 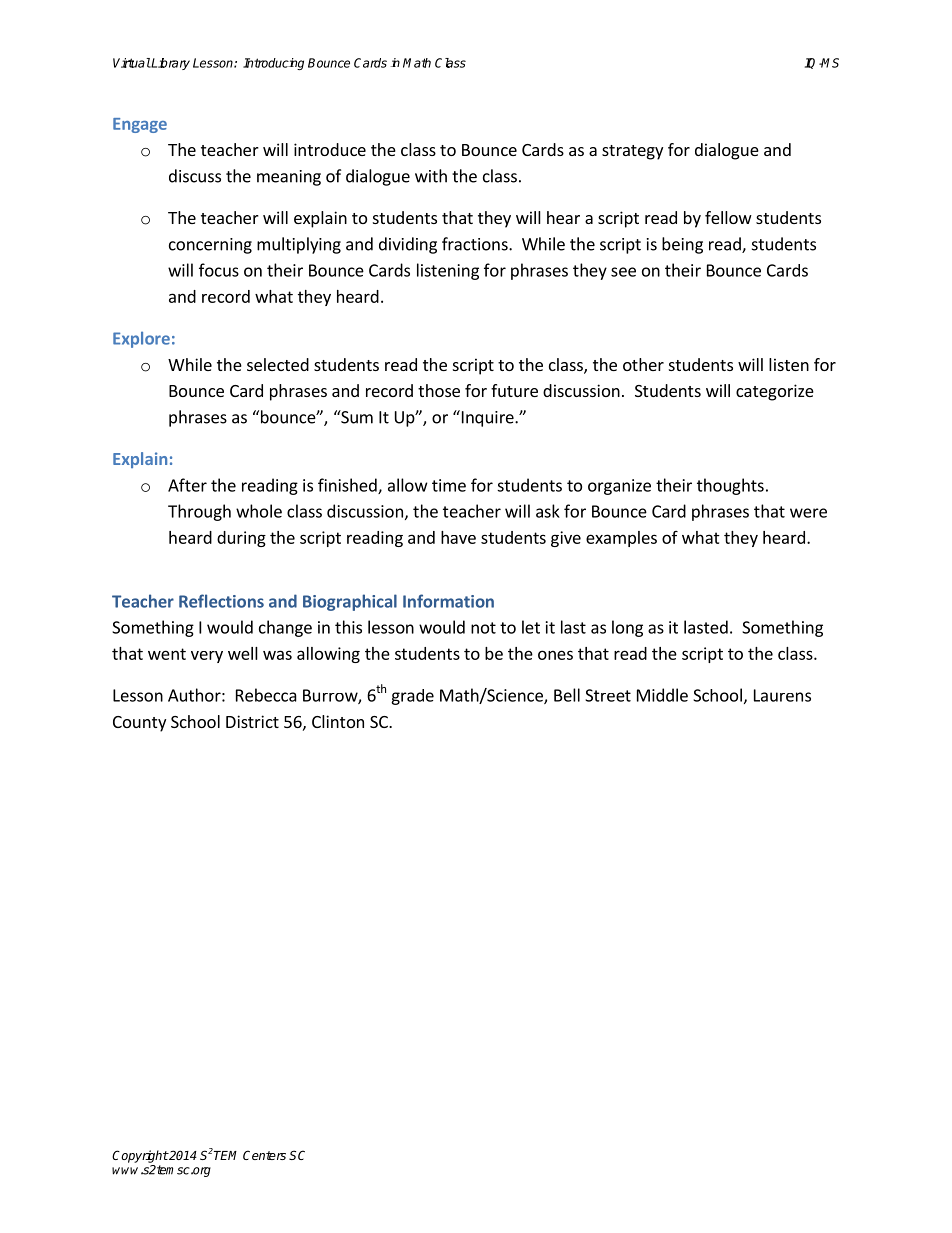 I want to click on Library, so click(x=170, y=64).
